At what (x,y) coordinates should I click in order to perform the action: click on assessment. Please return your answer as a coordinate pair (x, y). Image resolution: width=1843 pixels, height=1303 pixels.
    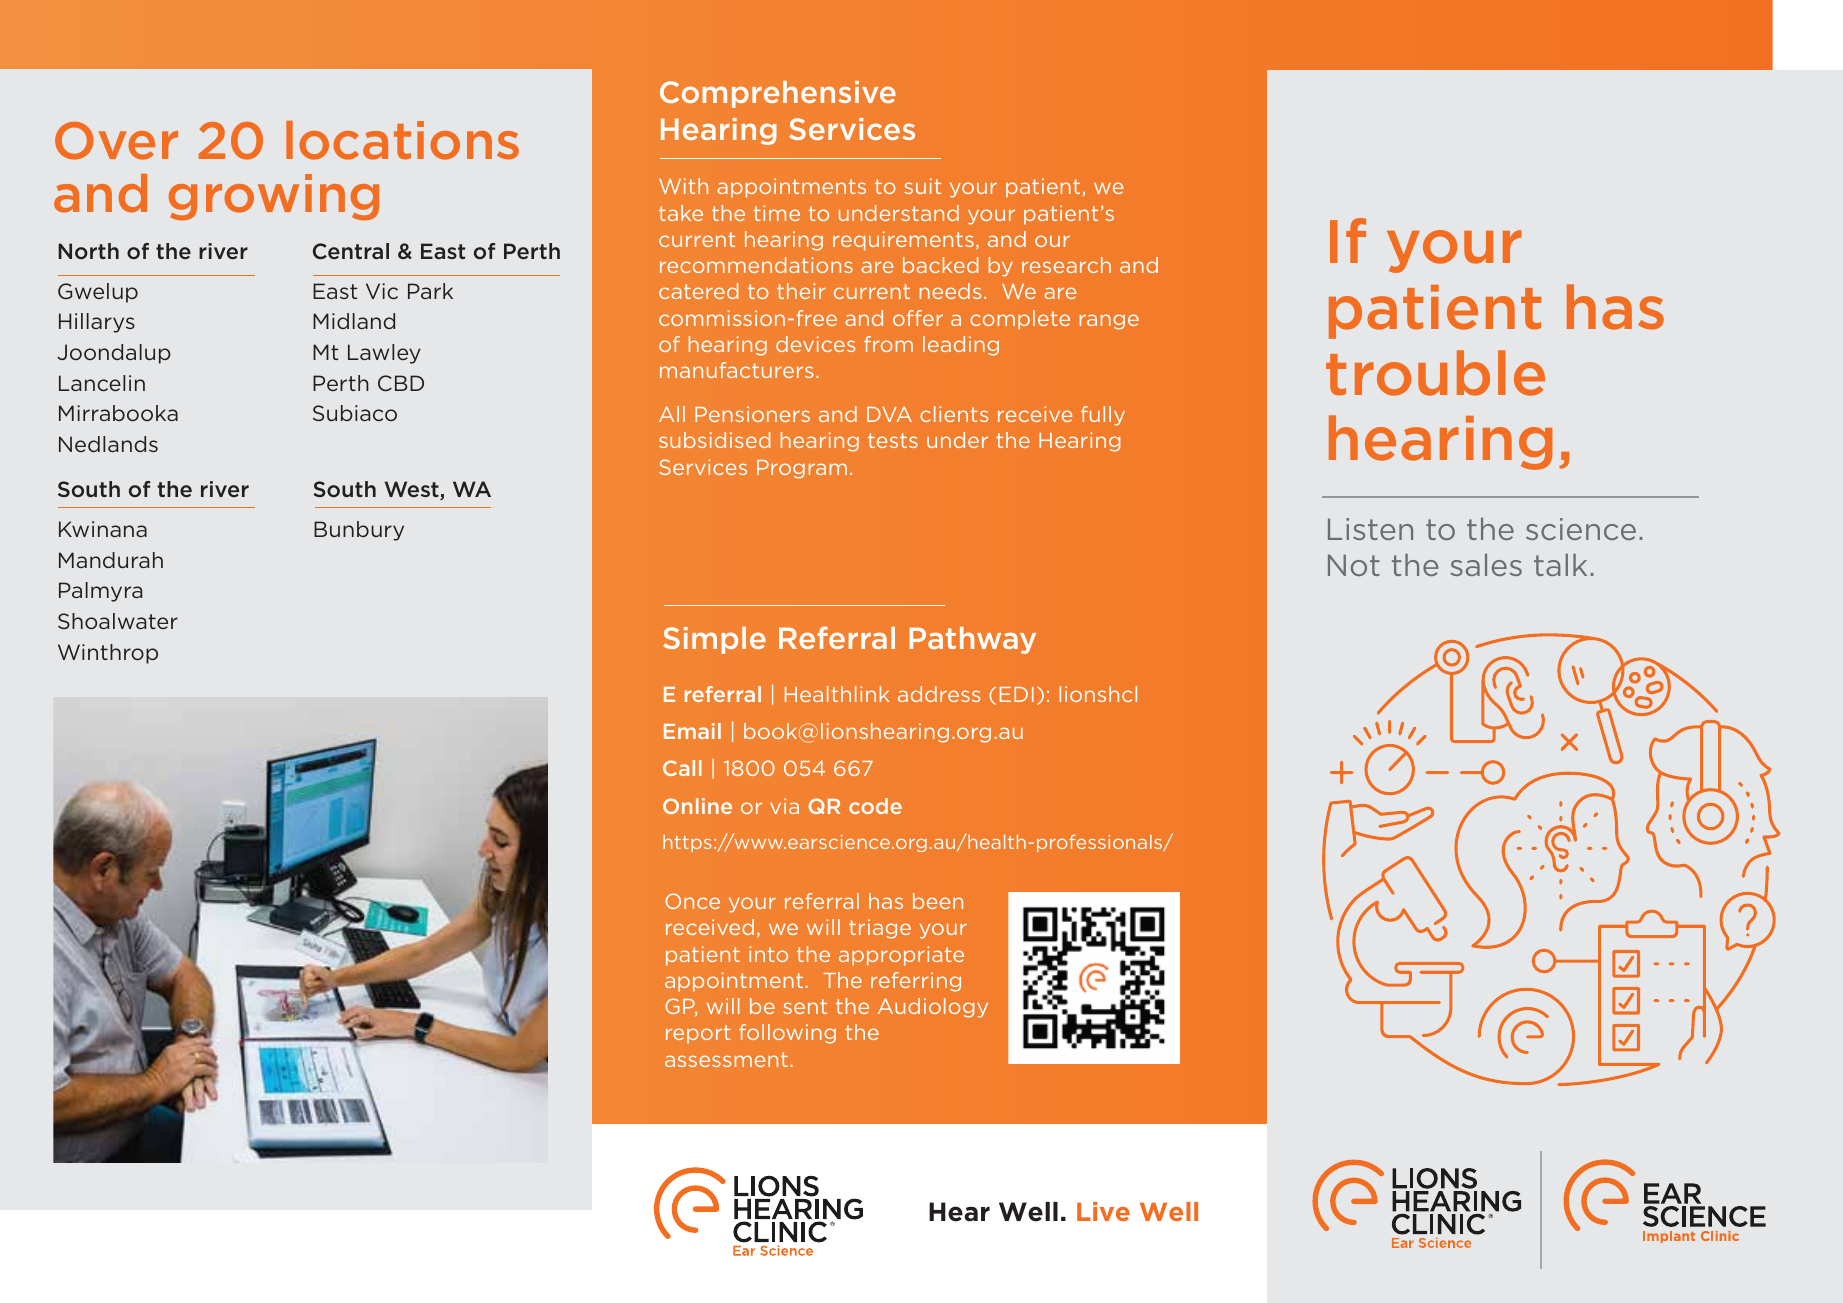
    Looking at the image, I should click on (726, 1059).
